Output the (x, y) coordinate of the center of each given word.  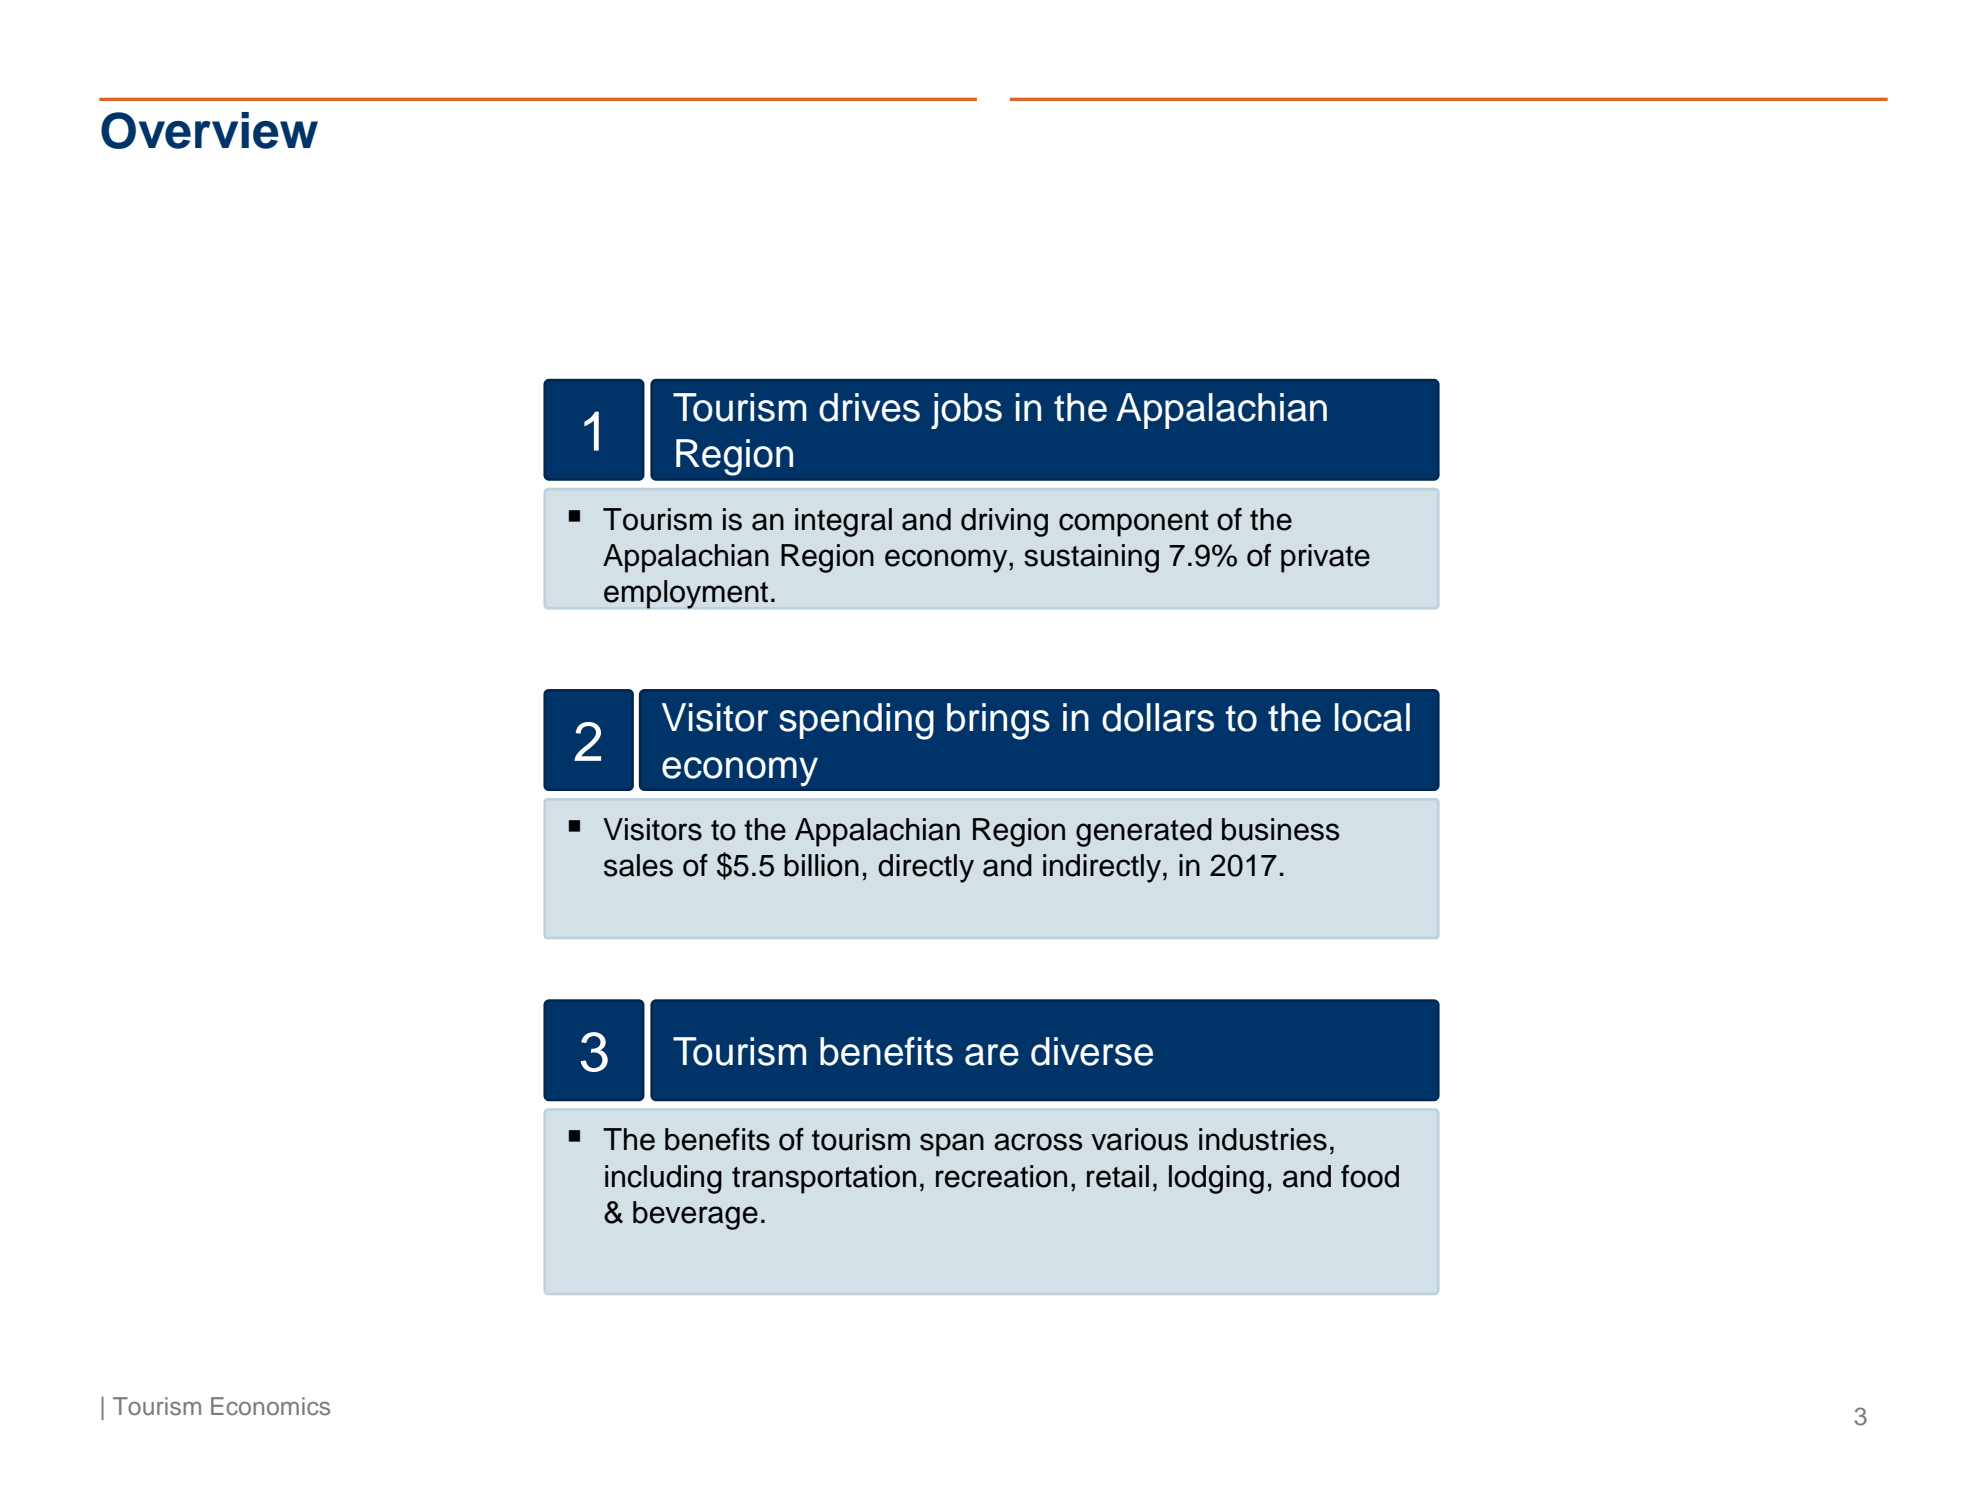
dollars (1158, 717)
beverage (695, 1215)
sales (638, 865)
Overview (209, 130)
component (1134, 523)
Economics (270, 1406)
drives (869, 407)
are (992, 1055)
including (663, 1179)
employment (686, 594)
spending (856, 721)
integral (843, 522)
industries (1263, 1139)
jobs (966, 411)
